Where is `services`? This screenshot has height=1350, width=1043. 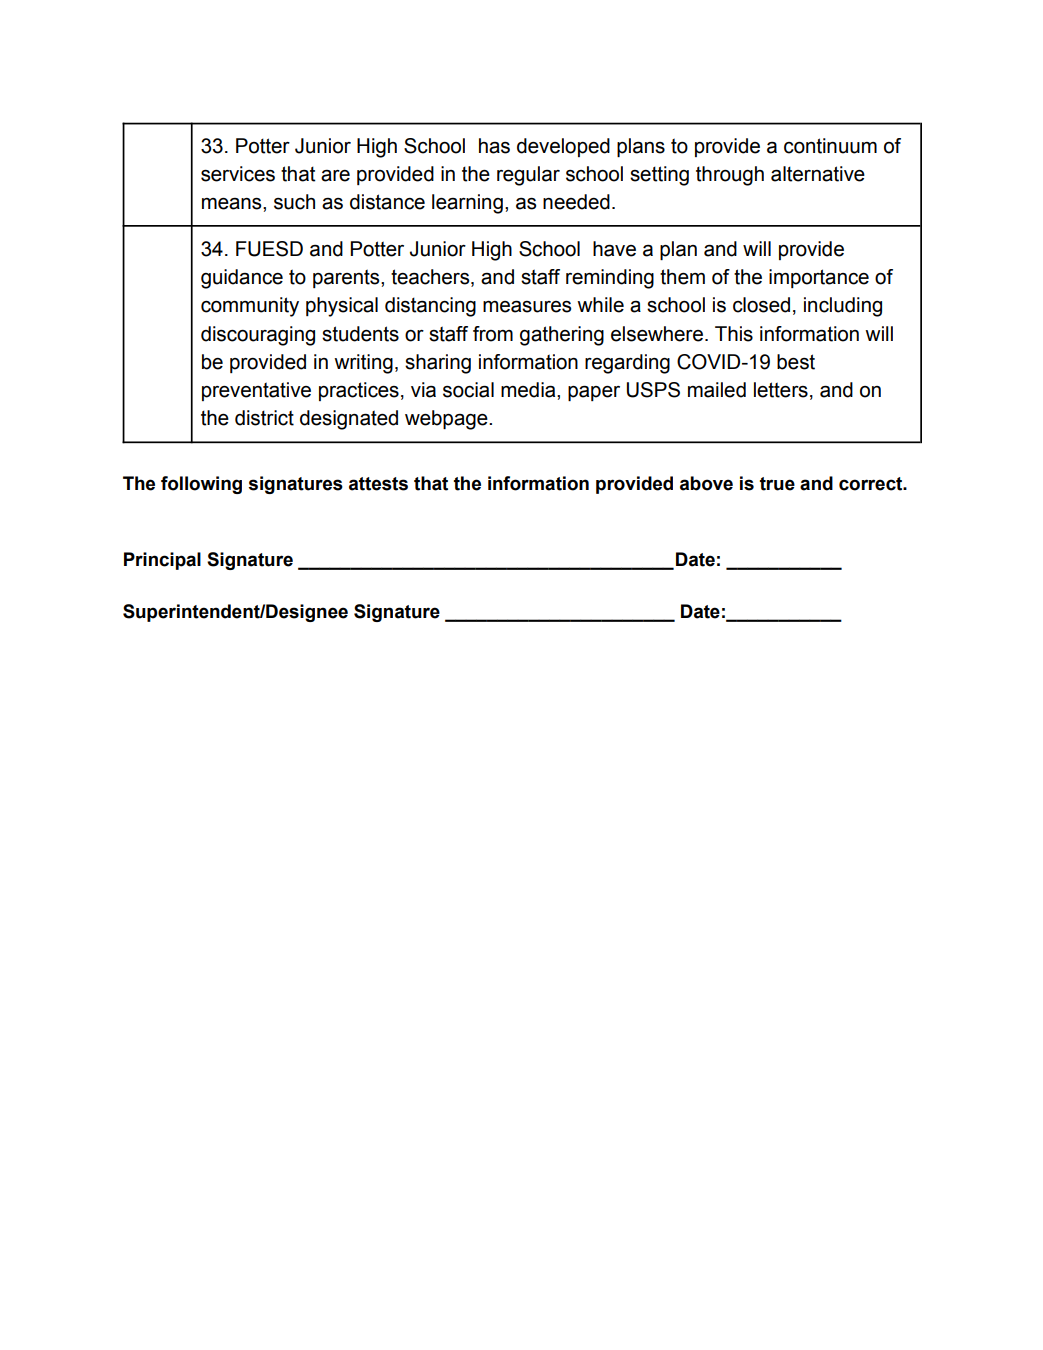
services is located at coordinates (238, 174).
